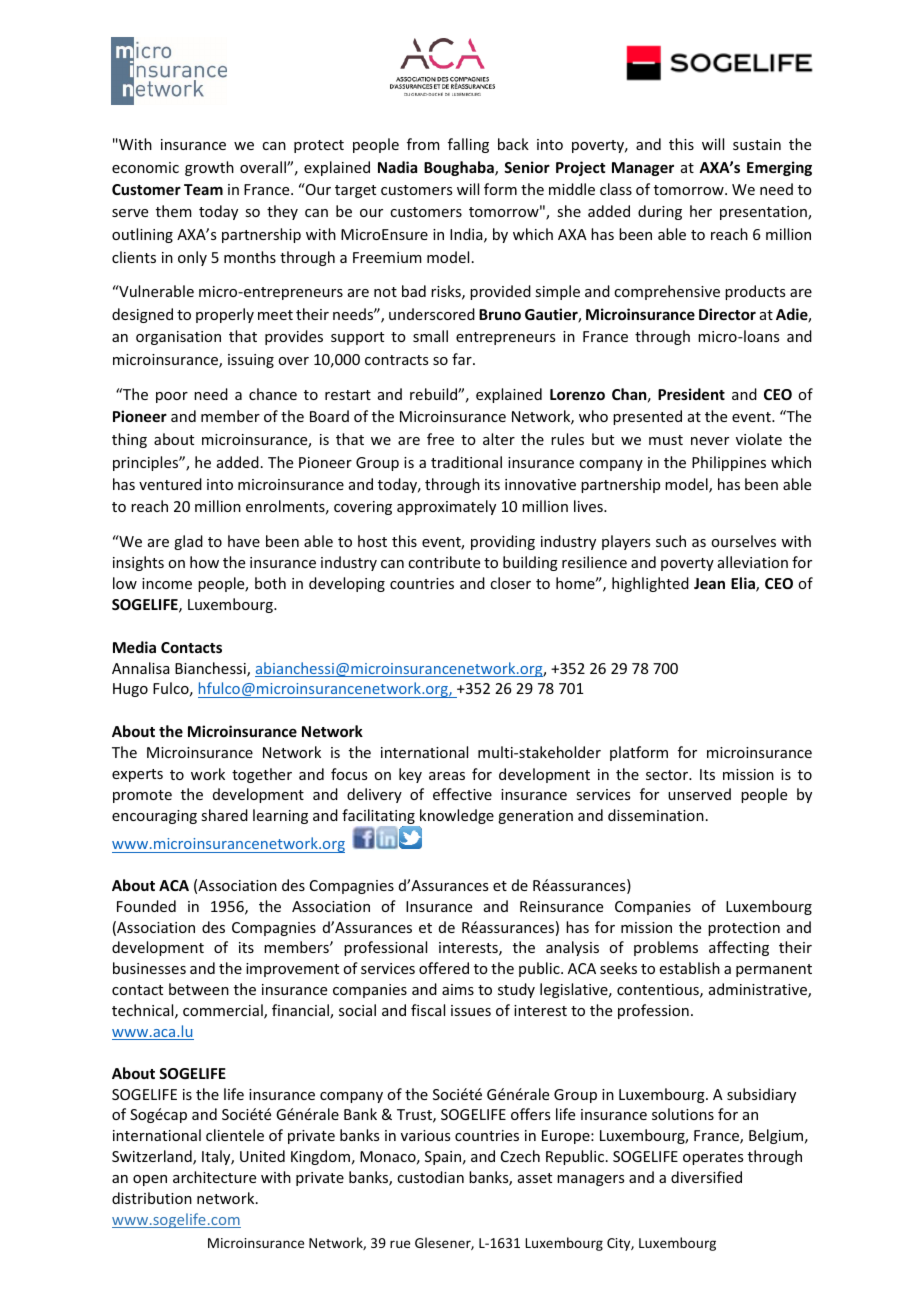 The image size is (924, 1308). I want to click on dissemination, so click(656, 815).
